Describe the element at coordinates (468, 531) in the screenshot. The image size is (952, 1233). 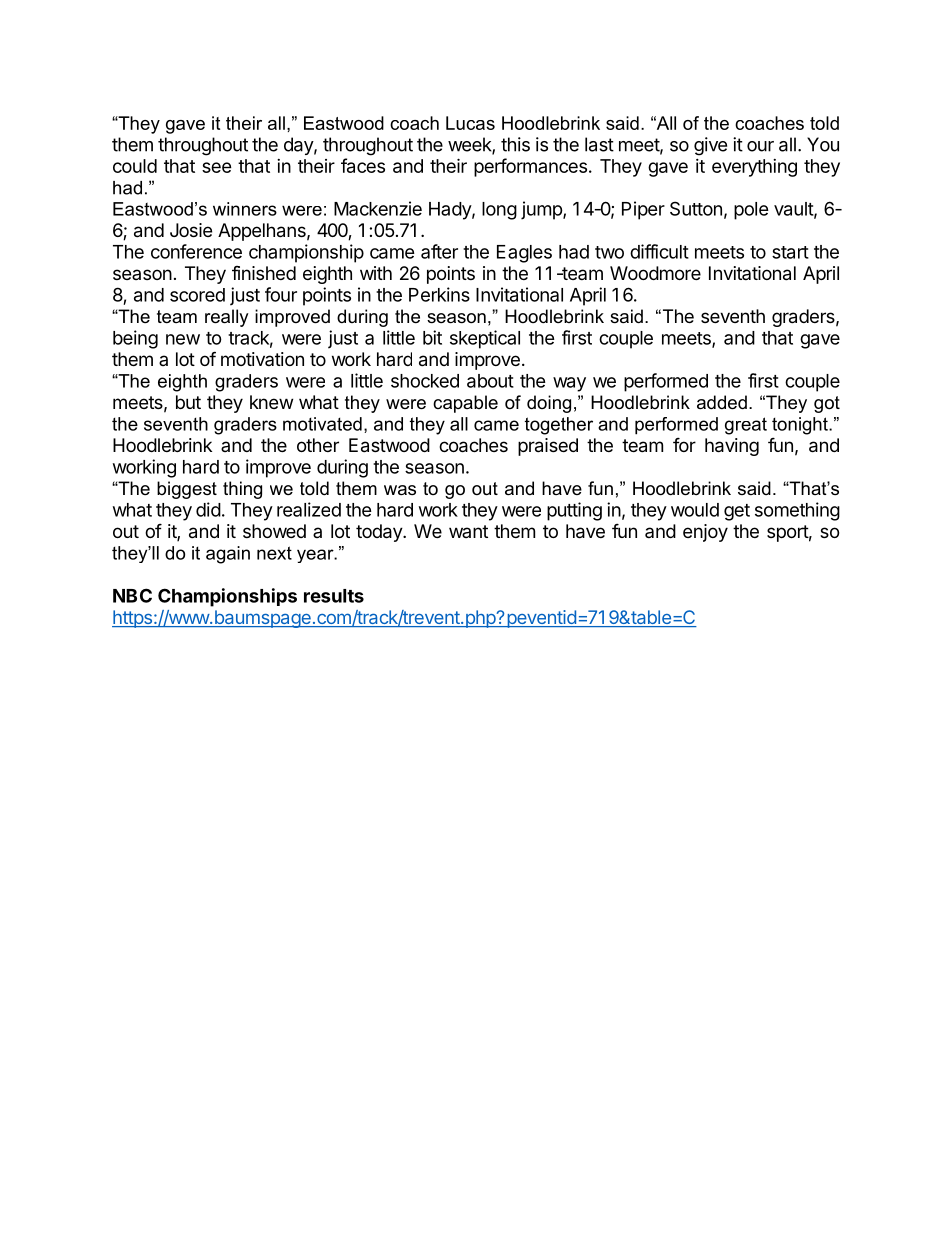
I see `want` at that location.
